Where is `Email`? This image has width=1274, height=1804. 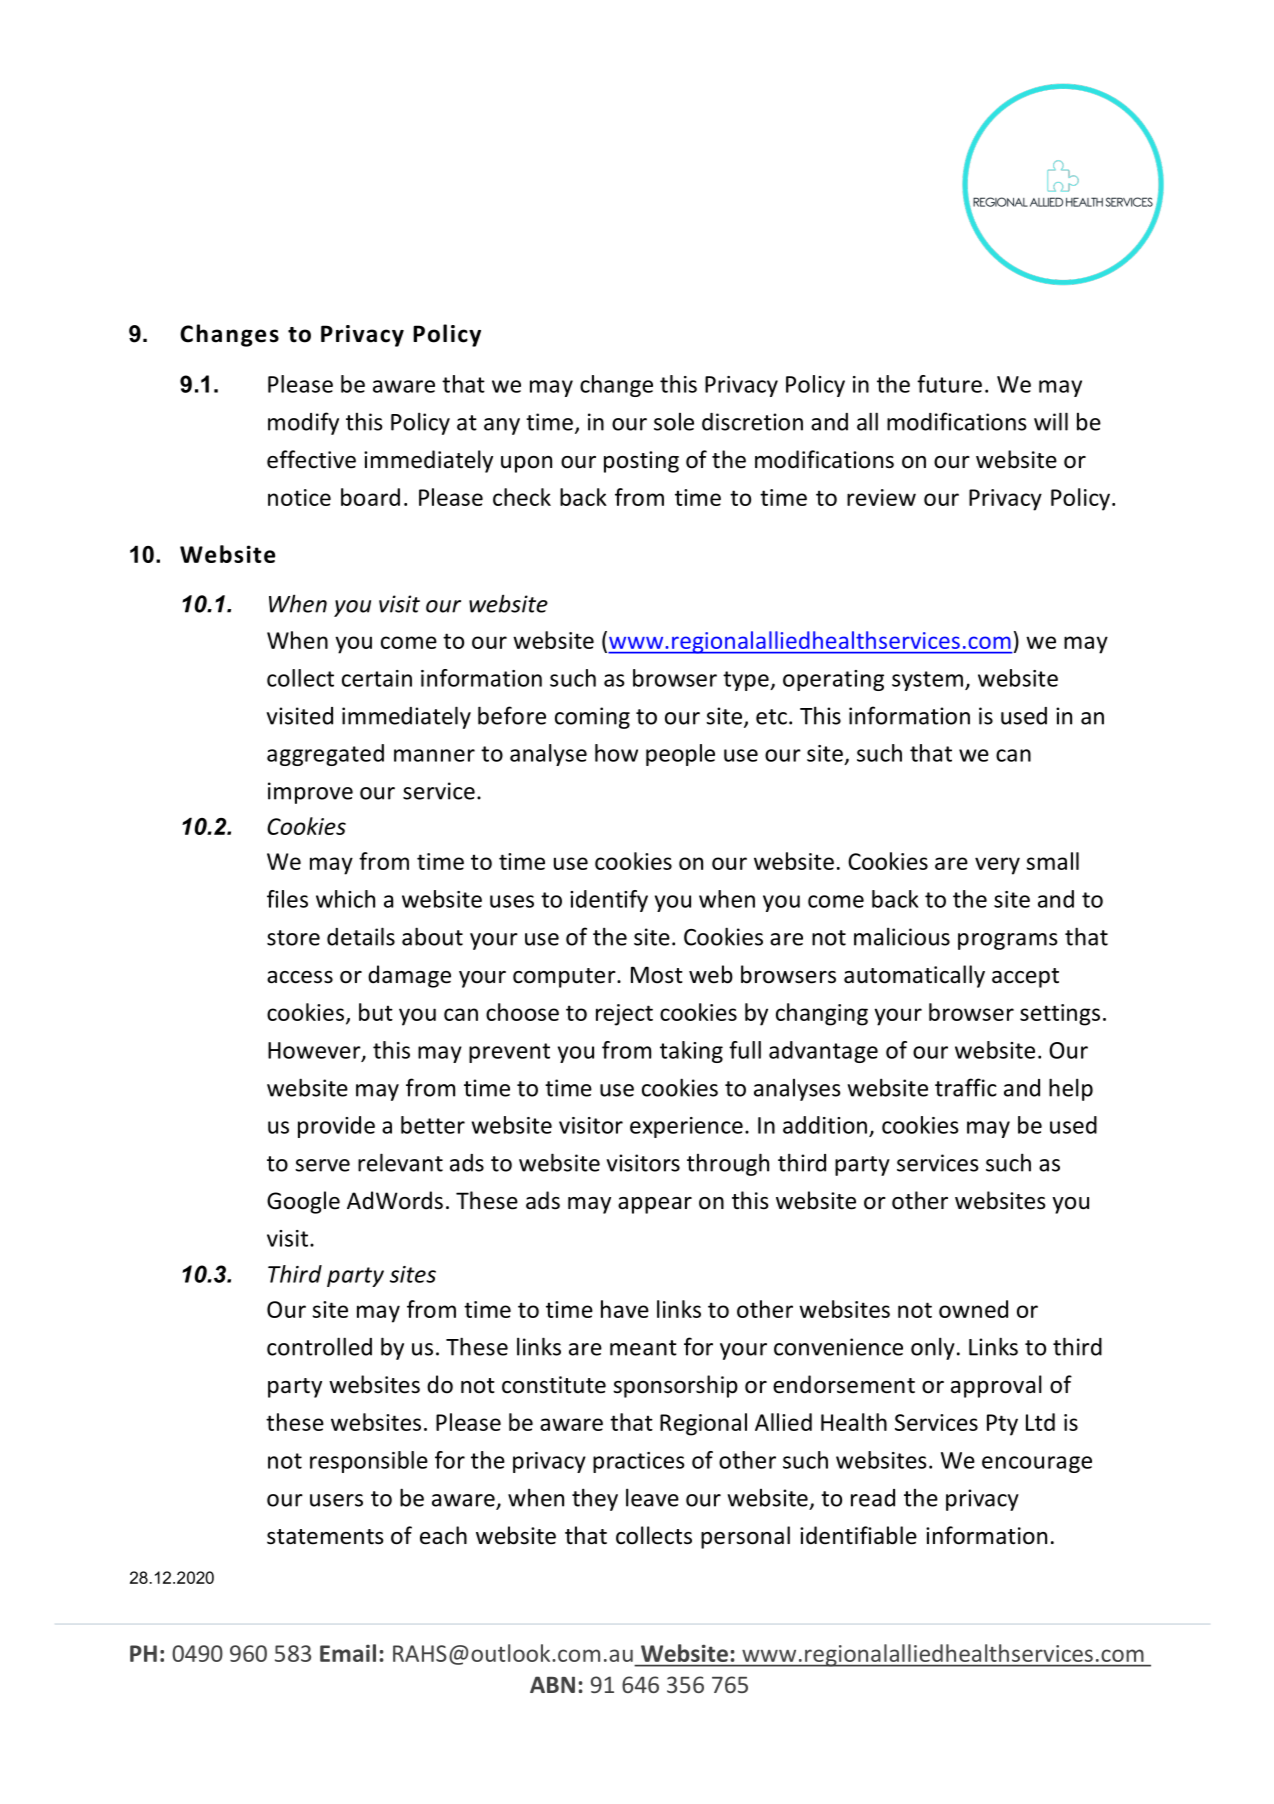
Email is located at coordinates (348, 1653).
